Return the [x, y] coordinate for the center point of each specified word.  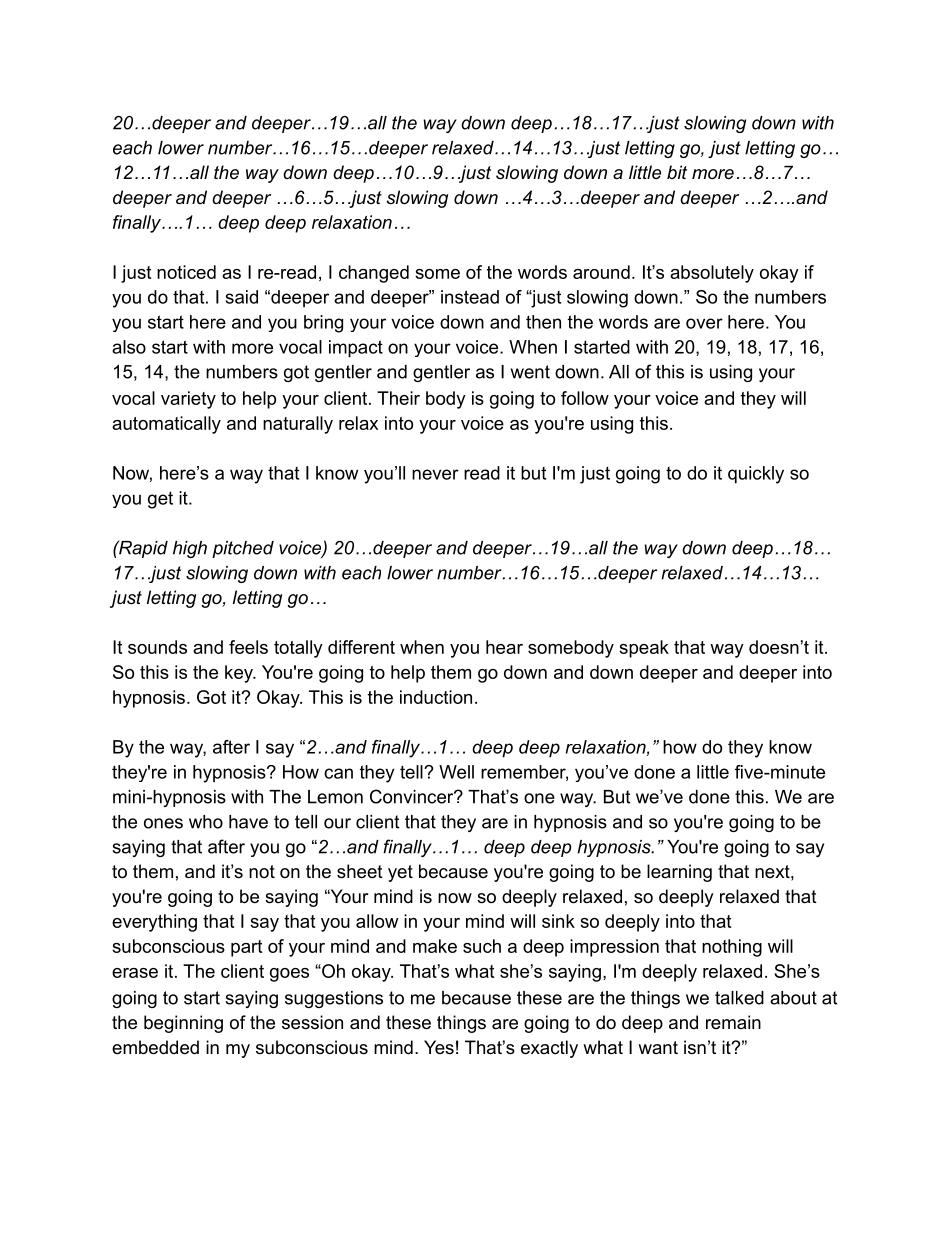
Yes [439, 1047]
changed [374, 274]
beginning [183, 1024]
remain [733, 1022]
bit [677, 172]
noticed [186, 272]
